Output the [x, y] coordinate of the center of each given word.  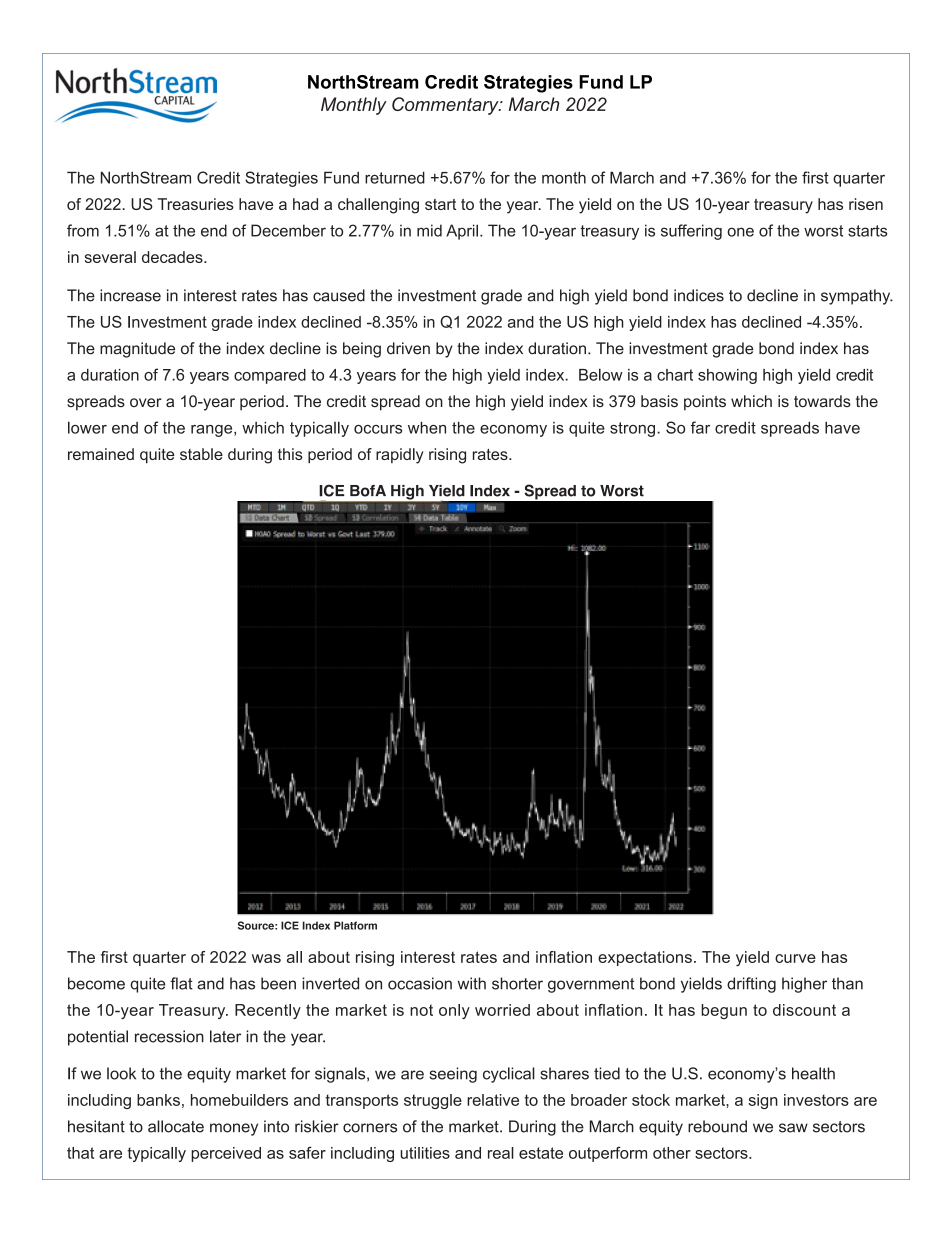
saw [793, 1128]
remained [101, 454]
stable [201, 454]
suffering [691, 232]
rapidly [400, 456]
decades [173, 257]
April [462, 232]
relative [493, 1100]
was [266, 958]
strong [632, 429]
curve [795, 958]
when [427, 428]
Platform [355, 925]
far [700, 427]
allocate [176, 1126]
